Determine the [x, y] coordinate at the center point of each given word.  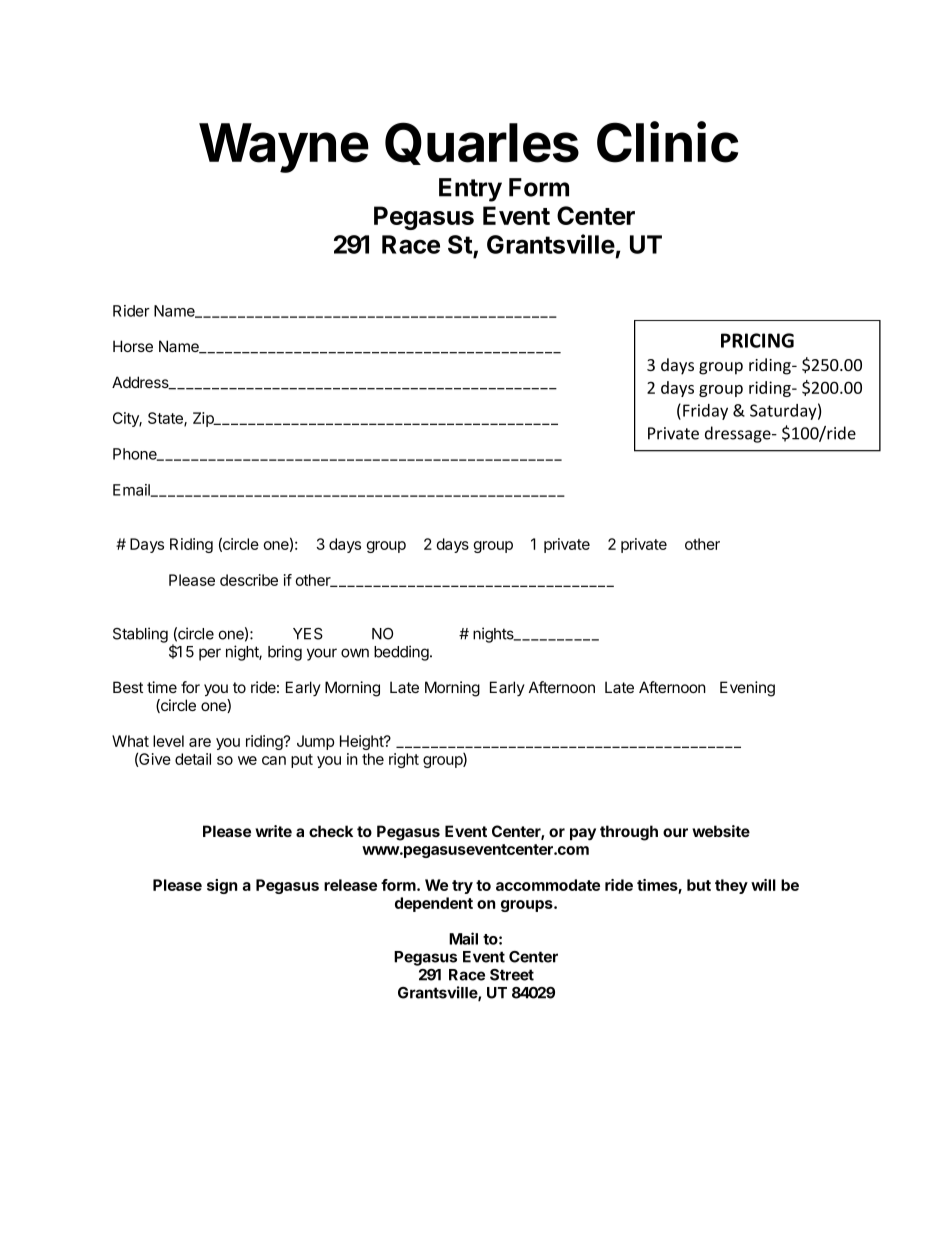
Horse [133, 346]
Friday [705, 412]
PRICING [757, 340]
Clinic [667, 142]
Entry [470, 190]
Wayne [284, 148]
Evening [747, 689]
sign [222, 886]
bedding [402, 653]
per [210, 654]
